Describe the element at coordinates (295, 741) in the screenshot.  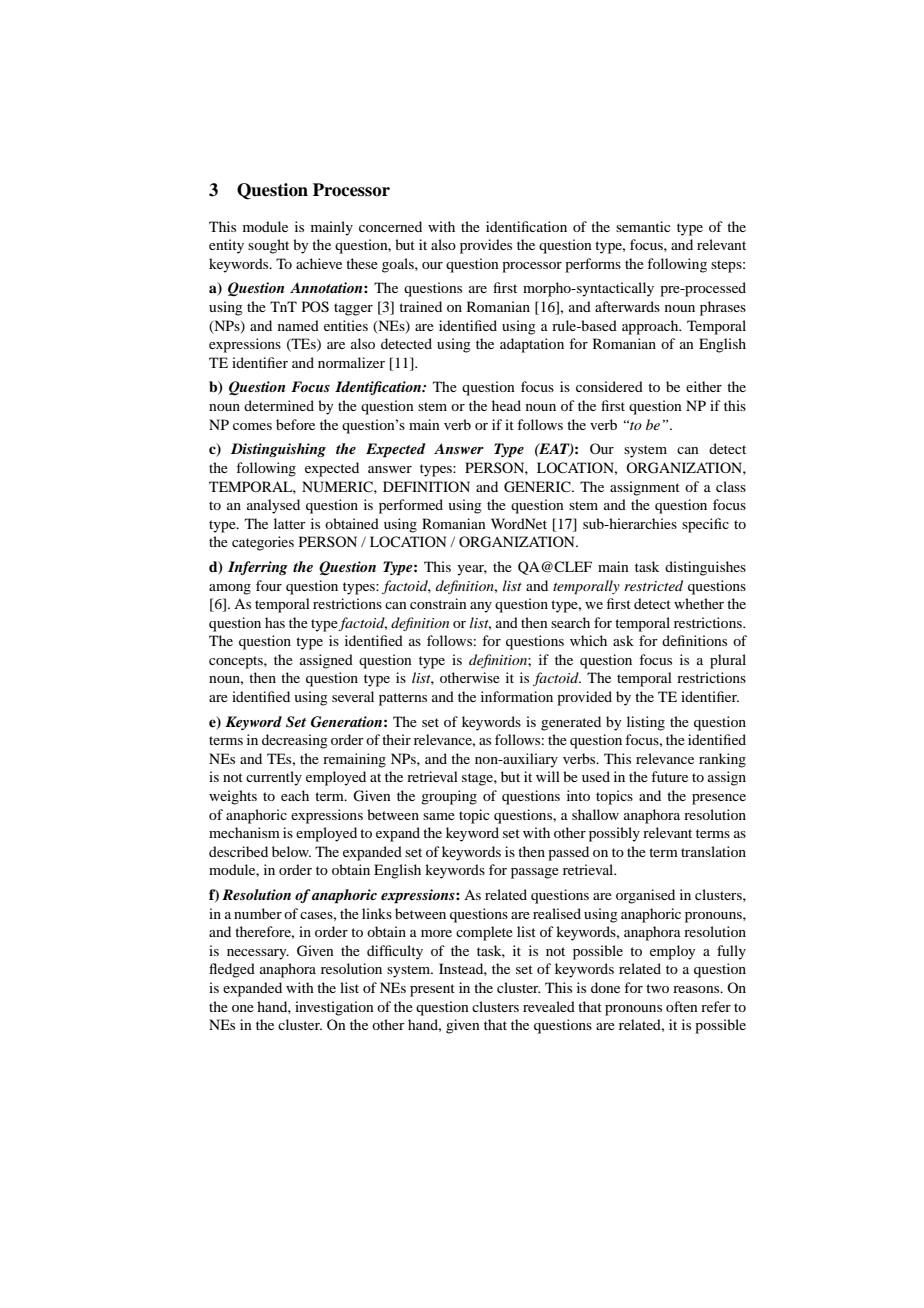
I see `decreasing` at that location.
